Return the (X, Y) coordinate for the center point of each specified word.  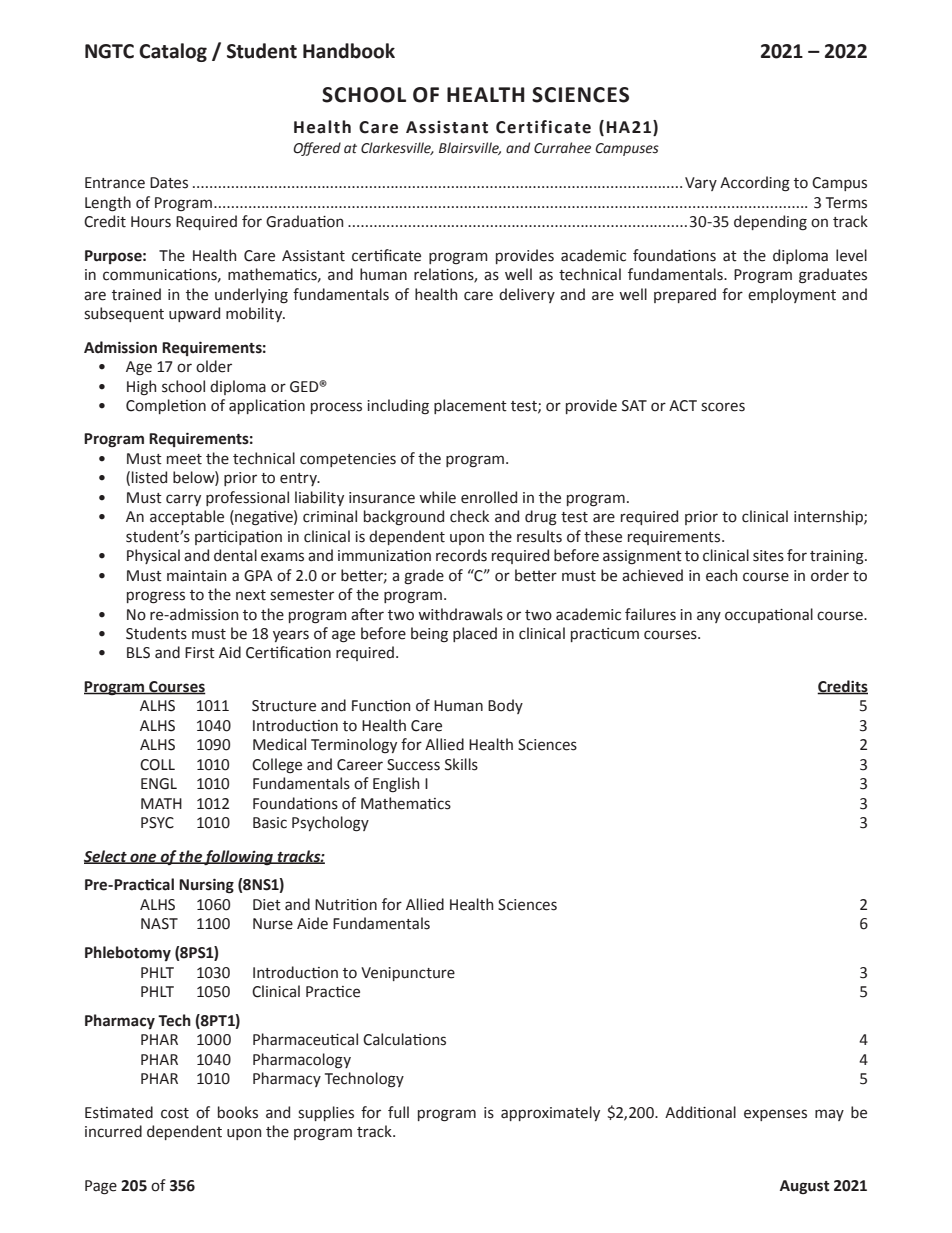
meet (184, 459)
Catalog (173, 52)
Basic (270, 823)
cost (175, 1113)
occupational (769, 615)
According (755, 184)
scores (723, 407)
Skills (461, 764)
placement (470, 406)
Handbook (349, 51)
